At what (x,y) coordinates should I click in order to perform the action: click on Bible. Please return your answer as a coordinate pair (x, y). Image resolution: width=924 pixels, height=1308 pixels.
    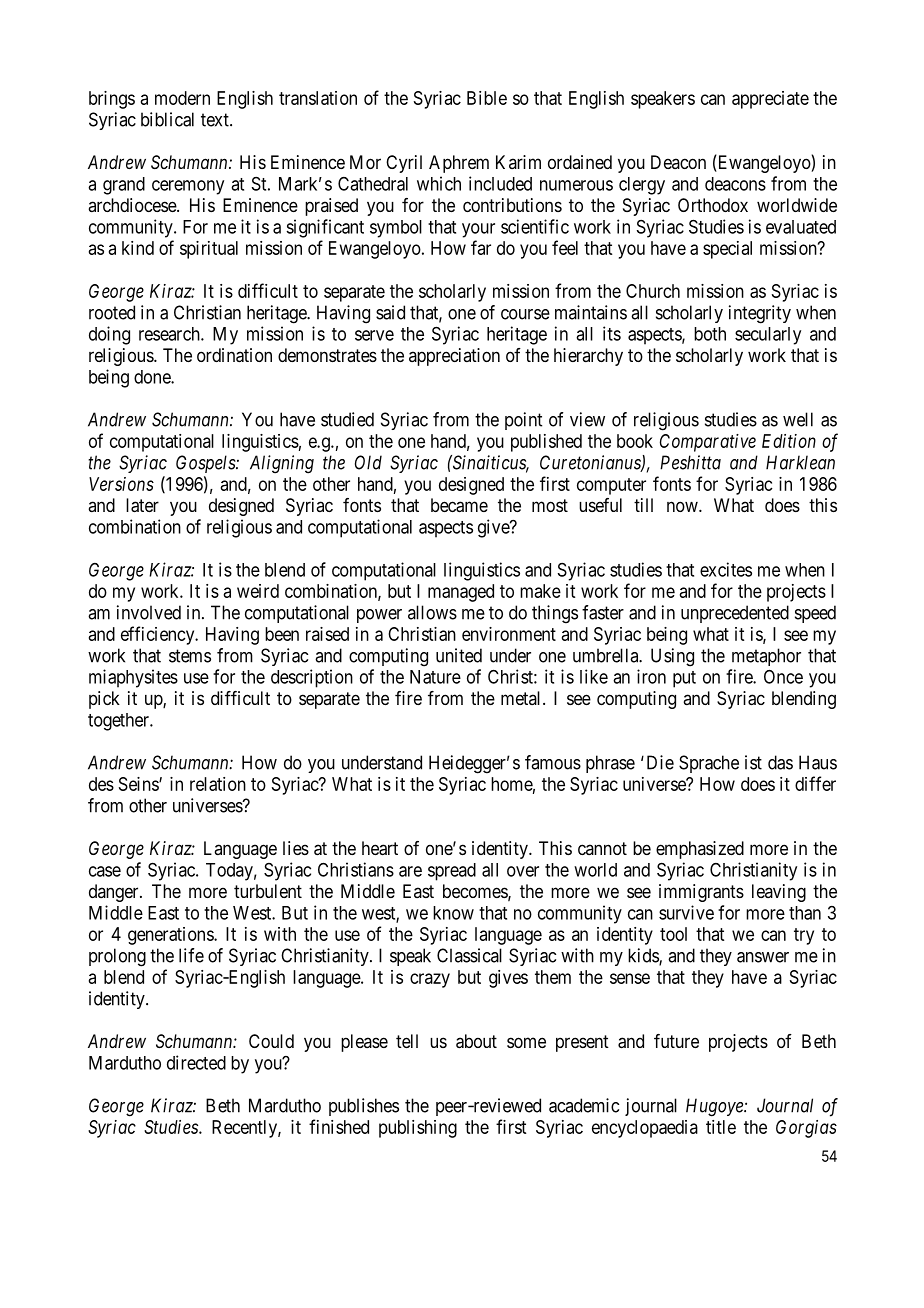
    Looking at the image, I should click on (487, 98).
